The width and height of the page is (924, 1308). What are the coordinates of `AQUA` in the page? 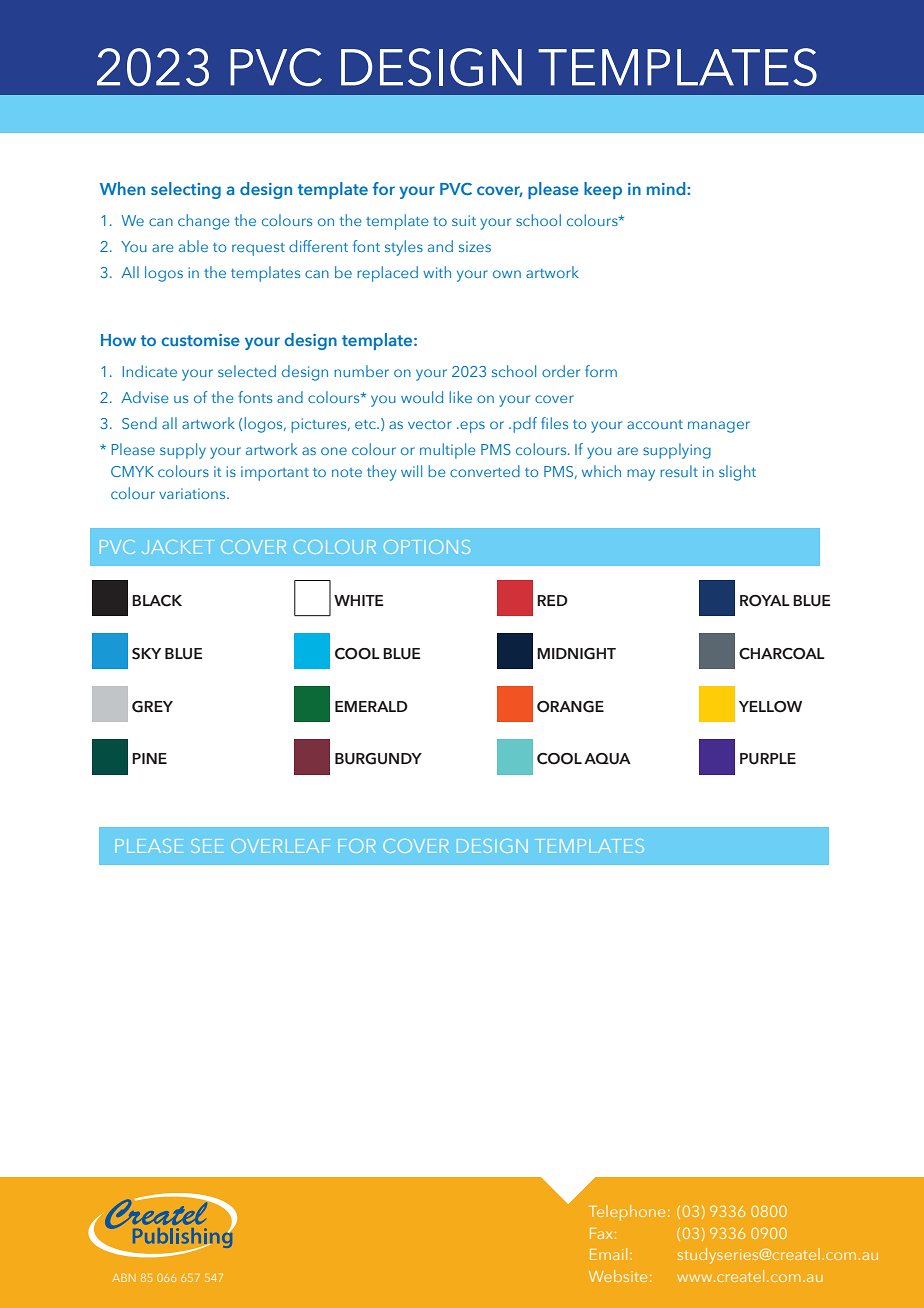 It's located at (607, 759).
